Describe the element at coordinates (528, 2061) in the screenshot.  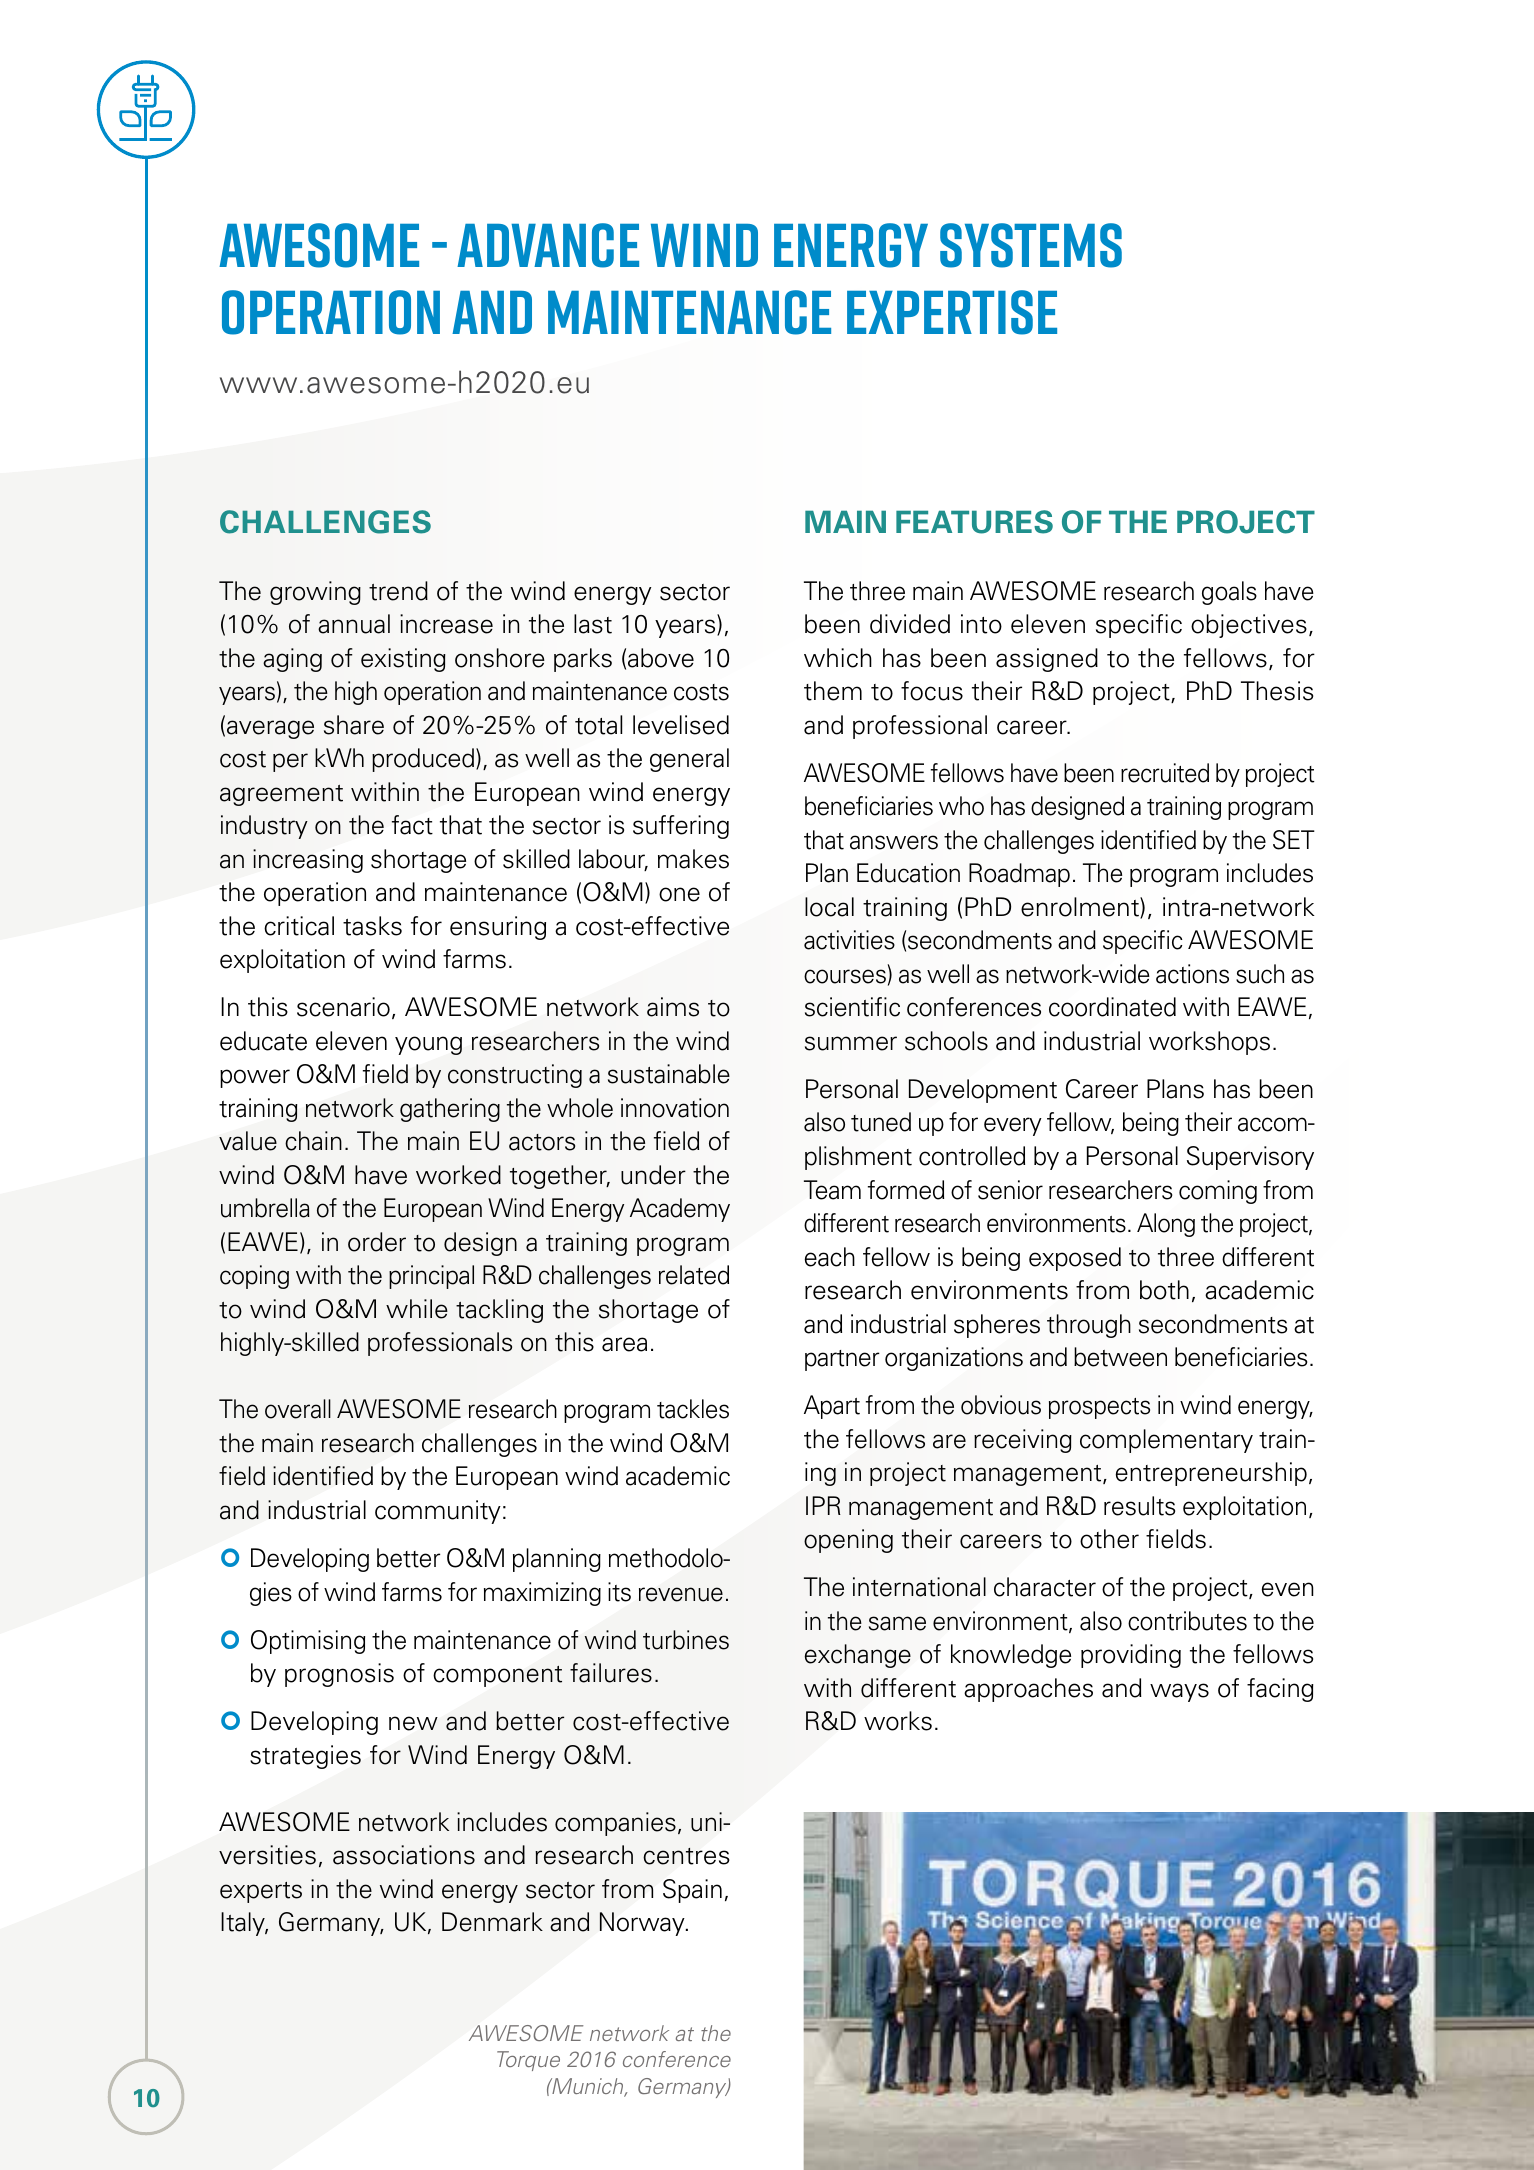
I see `Torque` at that location.
